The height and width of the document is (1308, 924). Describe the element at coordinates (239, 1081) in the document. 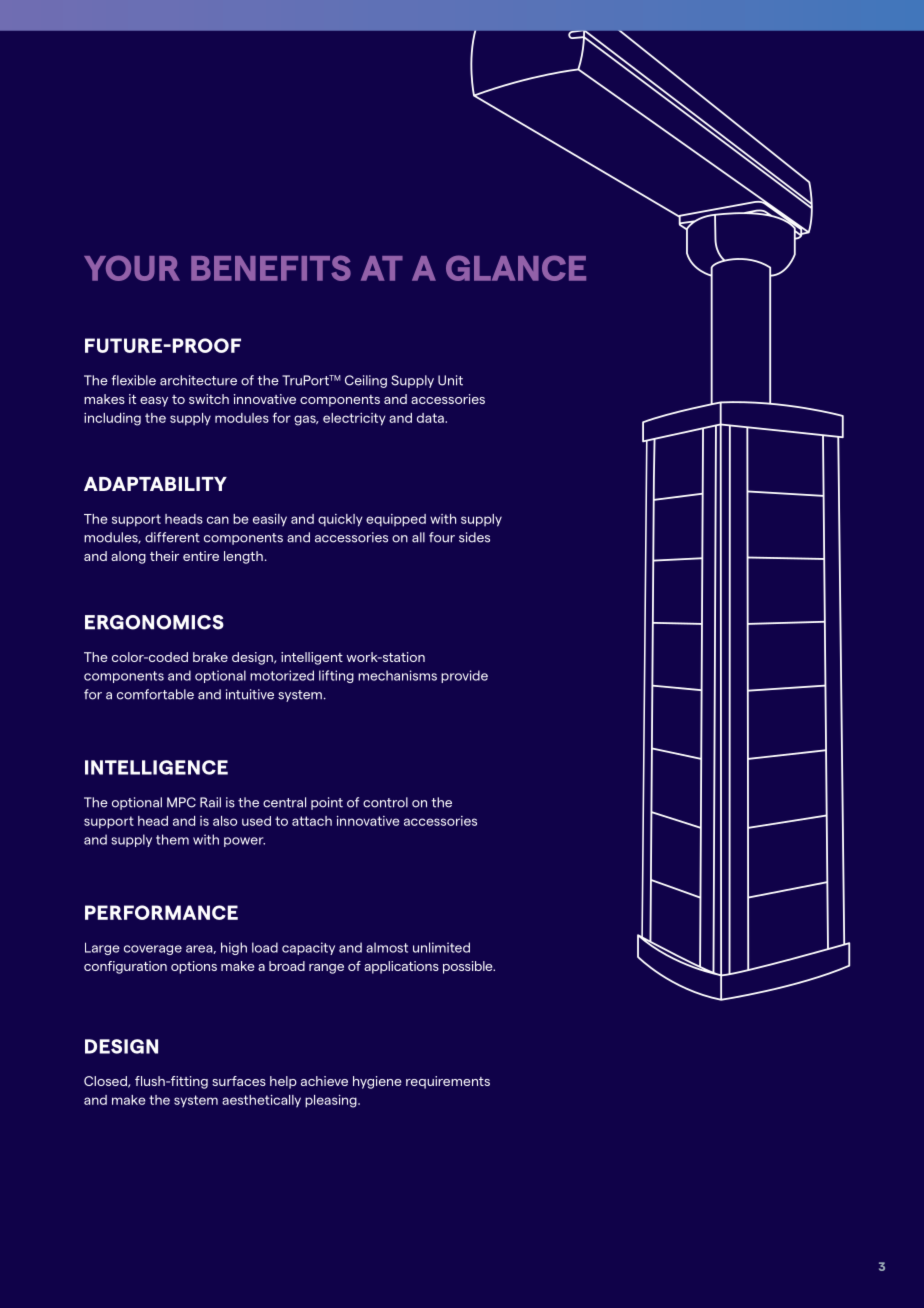

I see `surfaces` at that location.
